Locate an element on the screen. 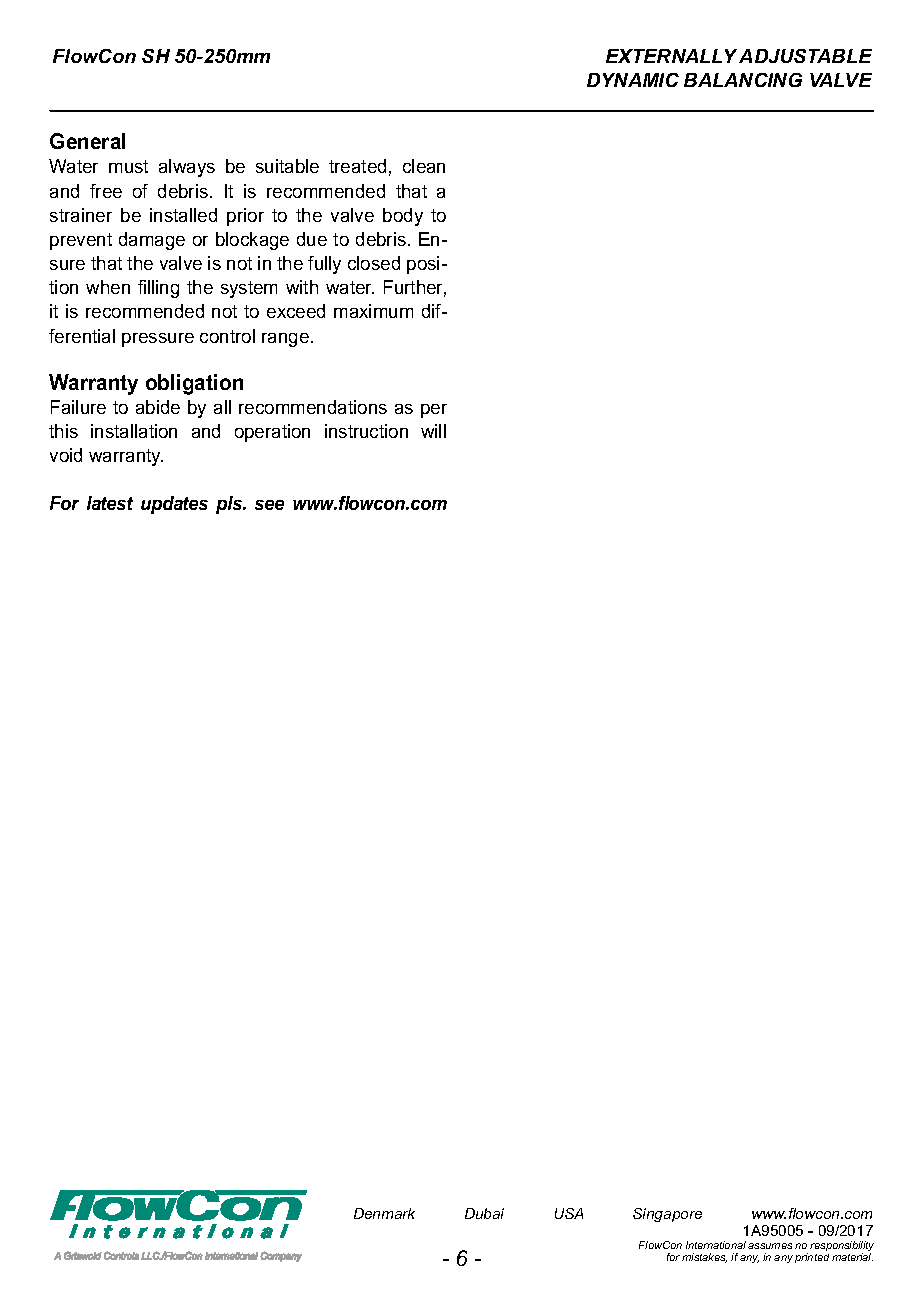 The image size is (924, 1308). will is located at coordinates (433, 431).
